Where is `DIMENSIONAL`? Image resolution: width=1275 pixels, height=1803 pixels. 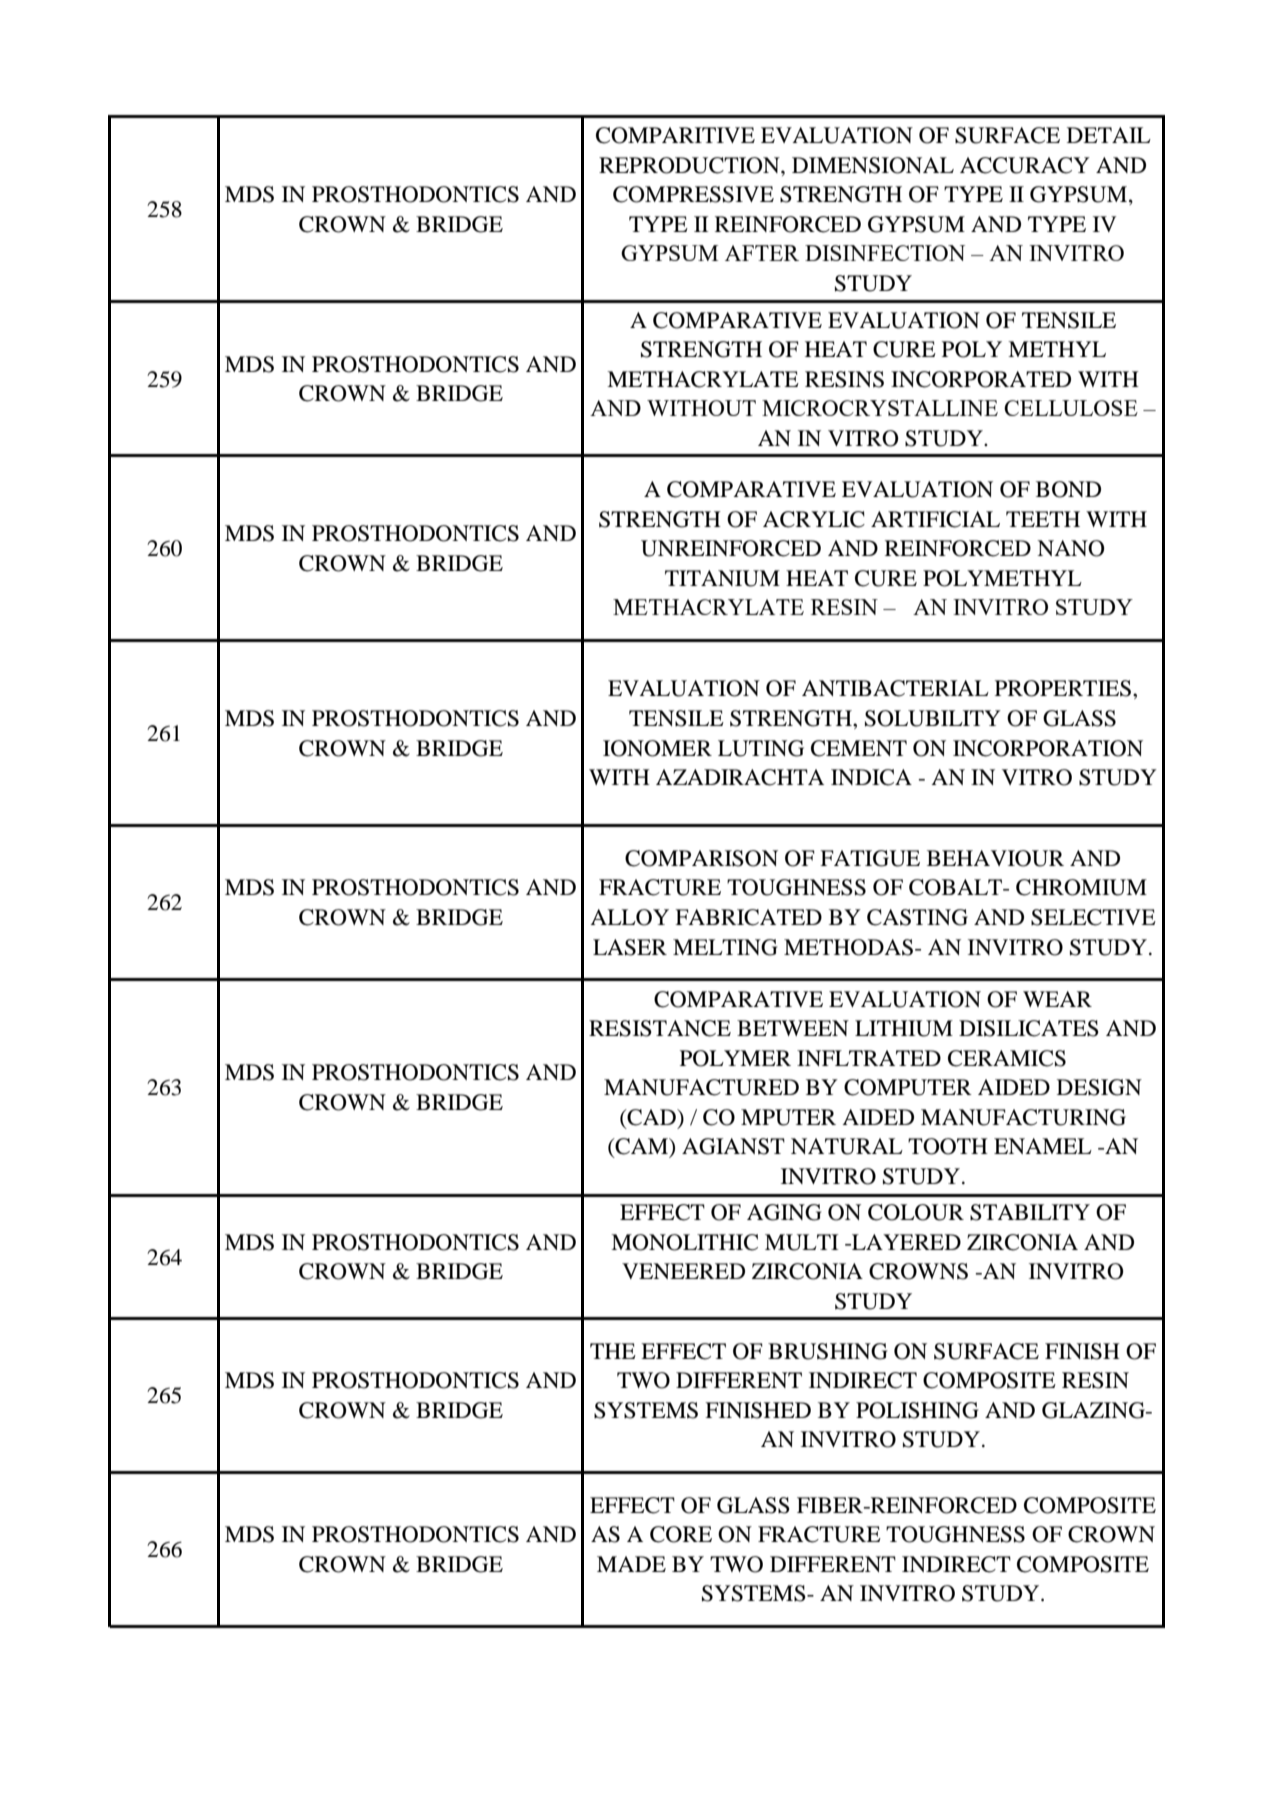
DIMENSIONAL is located at coordinates (873, 165).
